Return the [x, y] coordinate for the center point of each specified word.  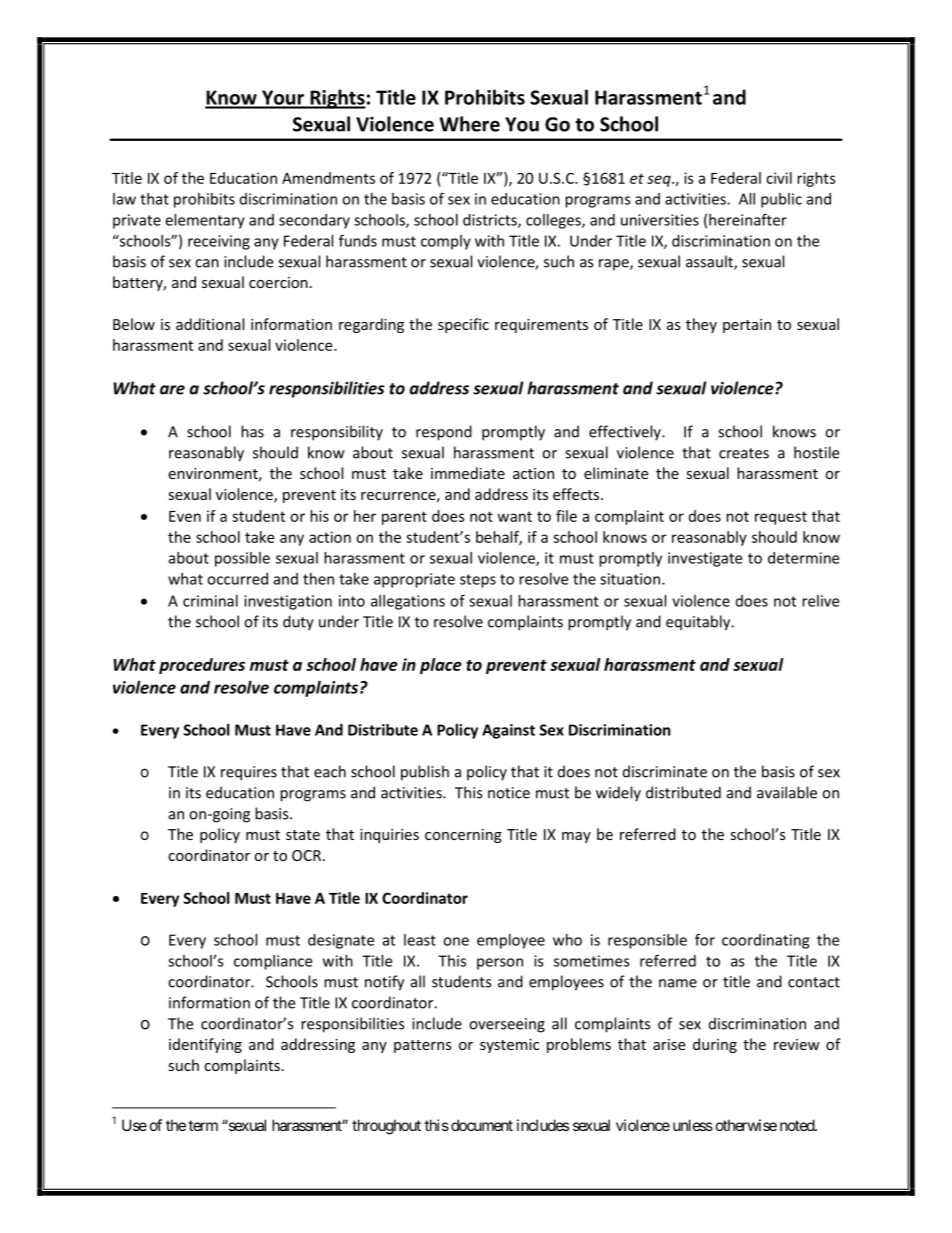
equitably [699, 623]
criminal [210, 601]
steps [478, 581]
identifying [205, 1045]
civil [779, 178]
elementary [205, 221]
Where [470, 124]
